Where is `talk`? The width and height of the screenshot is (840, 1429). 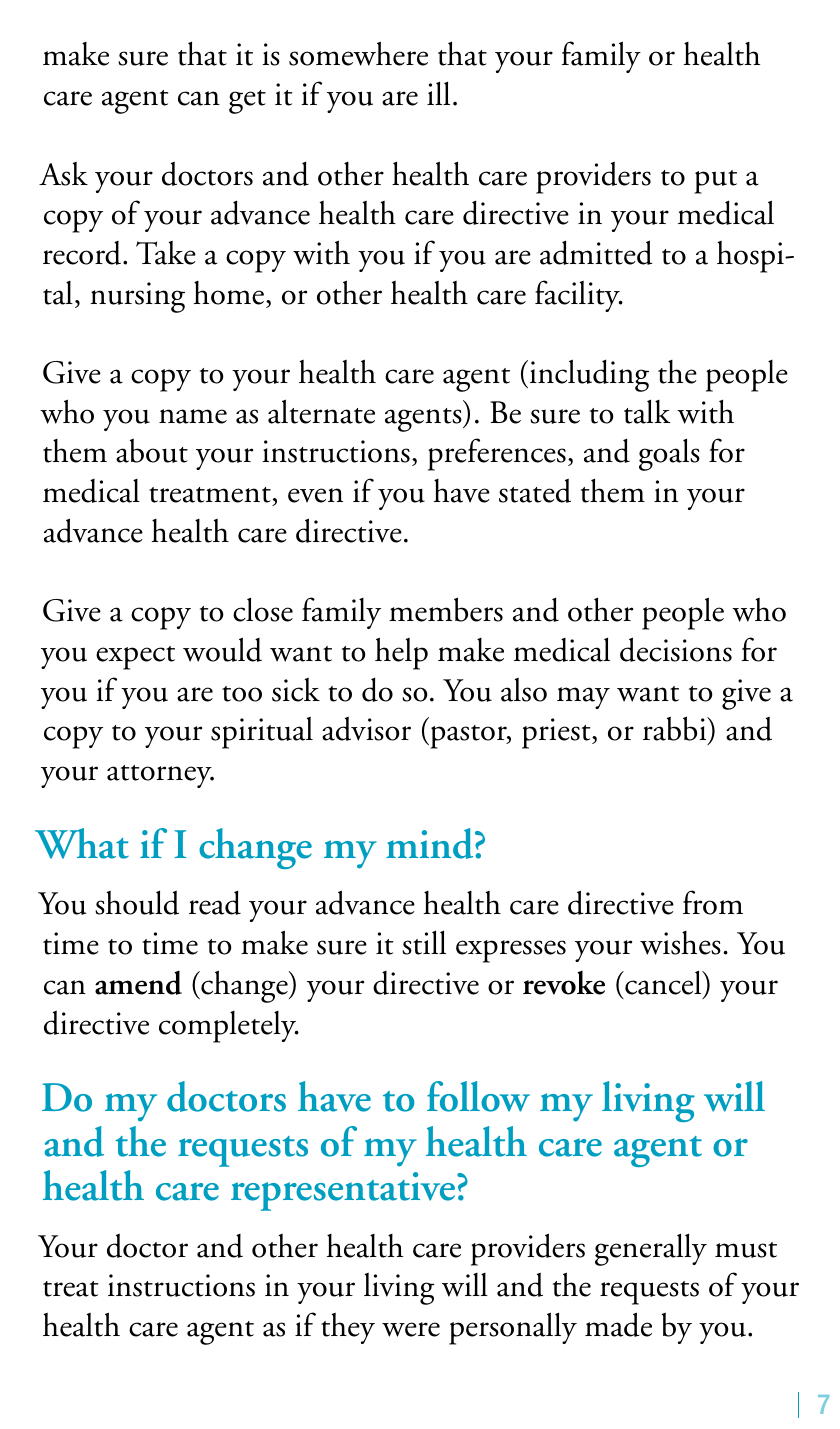 talk is located at coordinates (647, 411).
